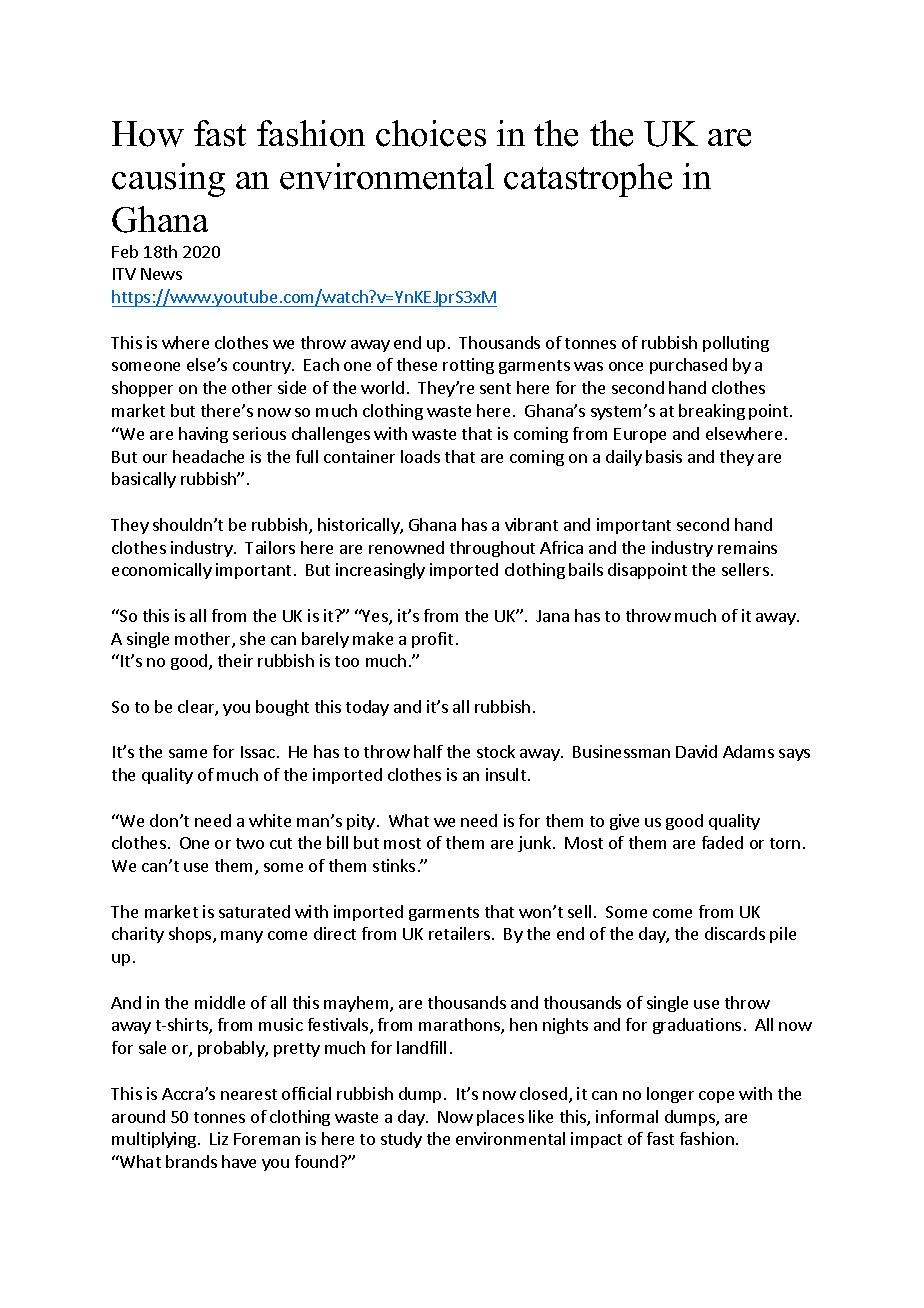 This image has height=1308, width=924. I want to click on places, so click(500, 1118).
